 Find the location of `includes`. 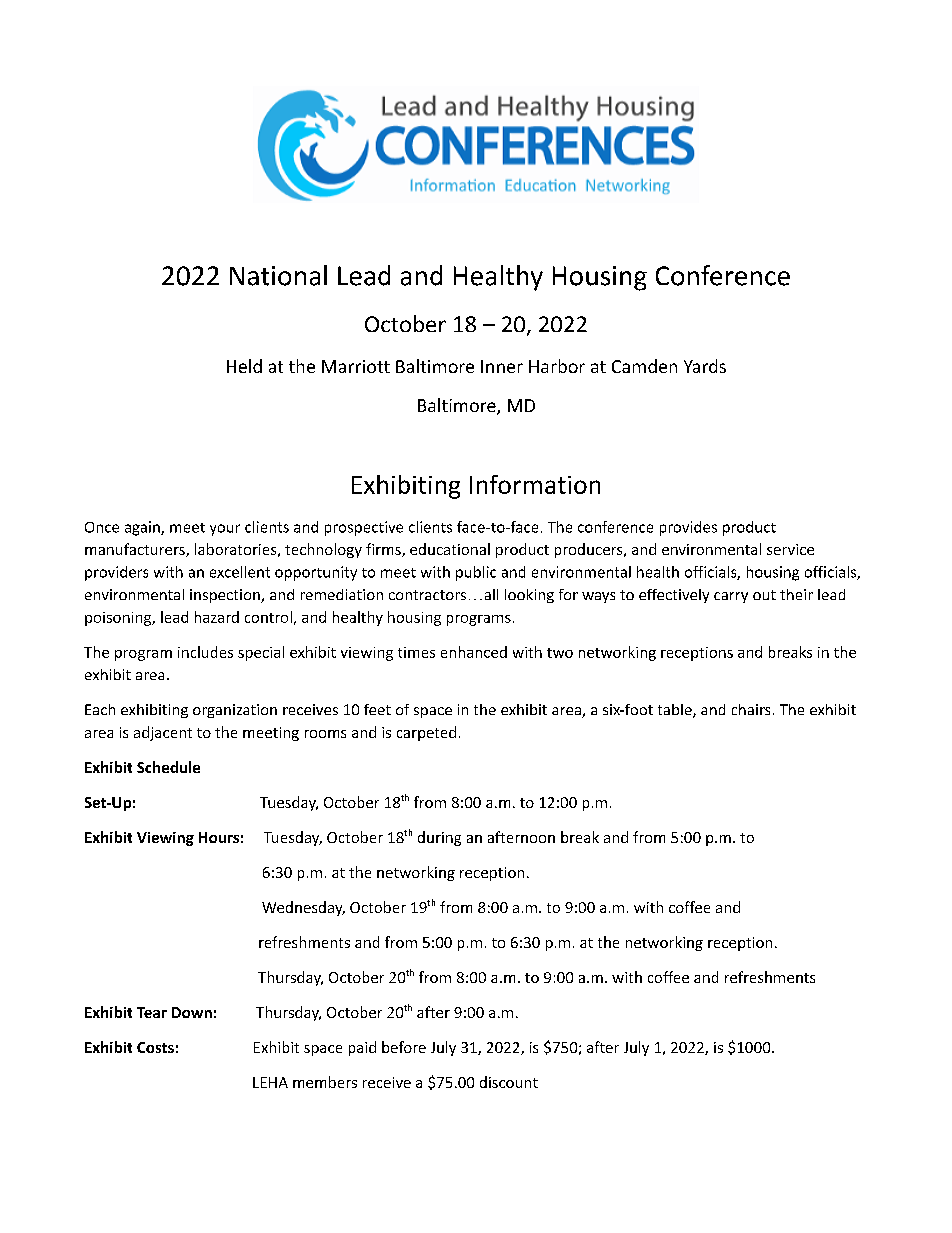

includes is located at coordinates (205, 652).
